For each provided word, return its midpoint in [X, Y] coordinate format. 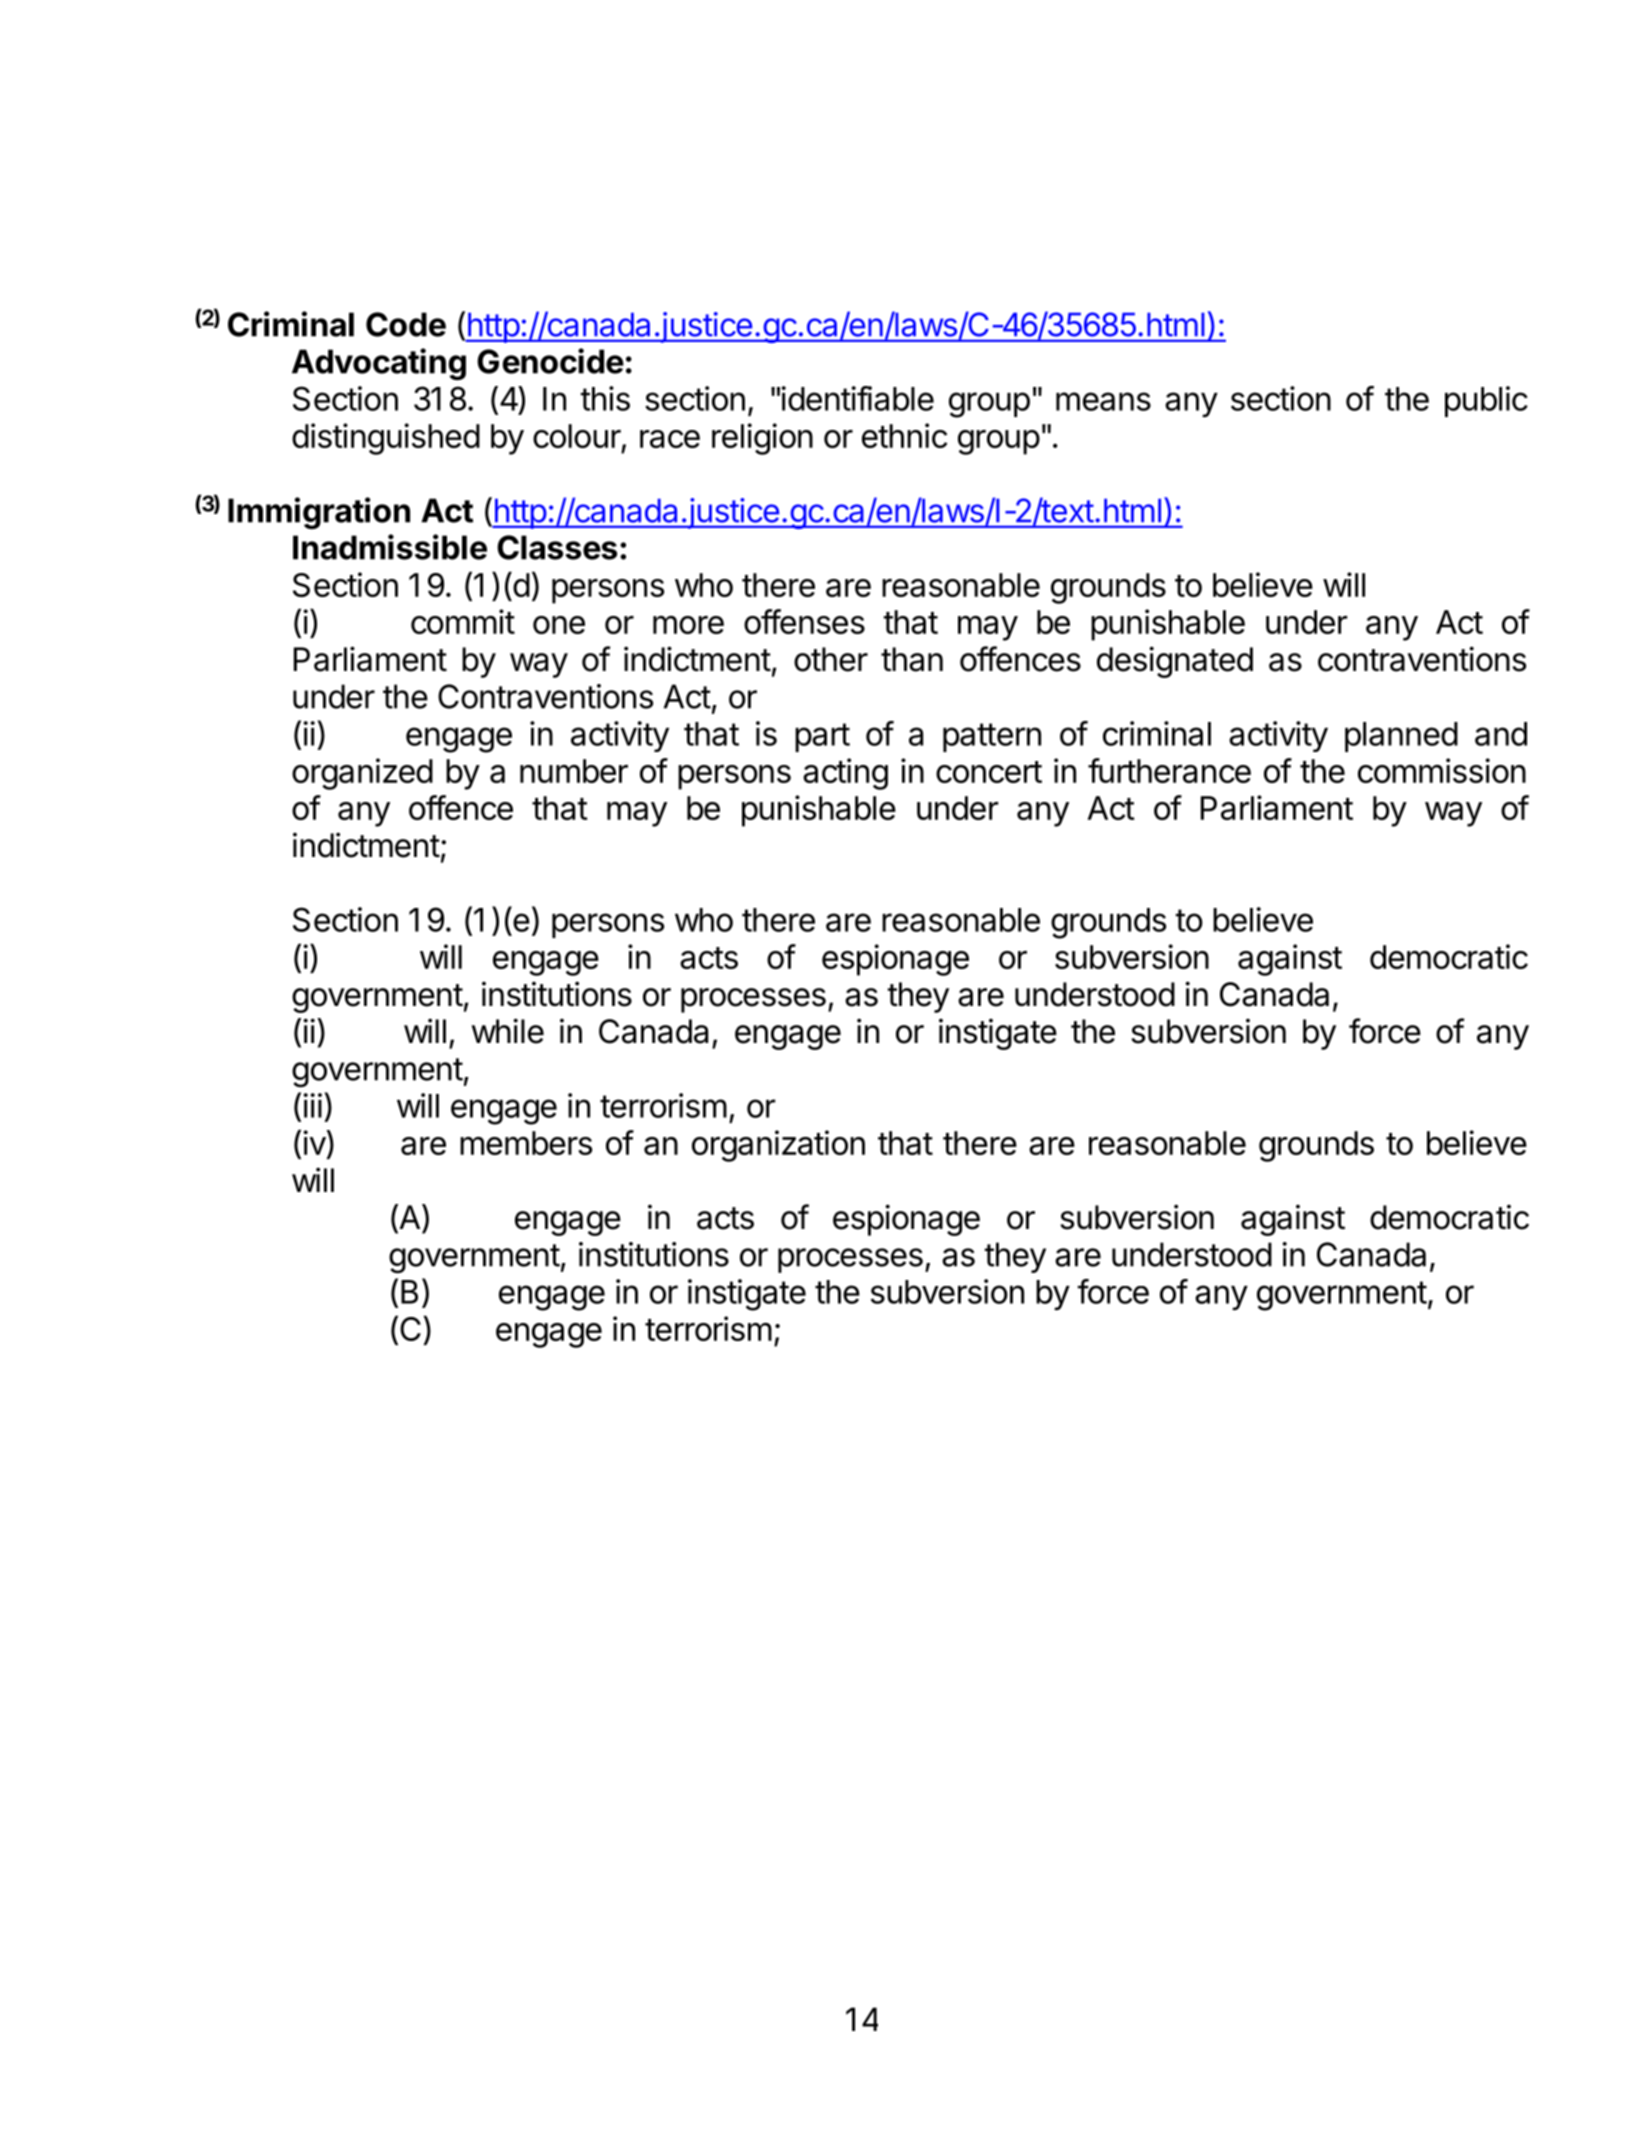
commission [1442, 770]
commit [463, 621]
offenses [804, 621]
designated [1175, 662]
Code [406, 324]
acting [845, 774]
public [1486, 401]
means [1103, 401]
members [526, 1143]
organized [362, 774]
